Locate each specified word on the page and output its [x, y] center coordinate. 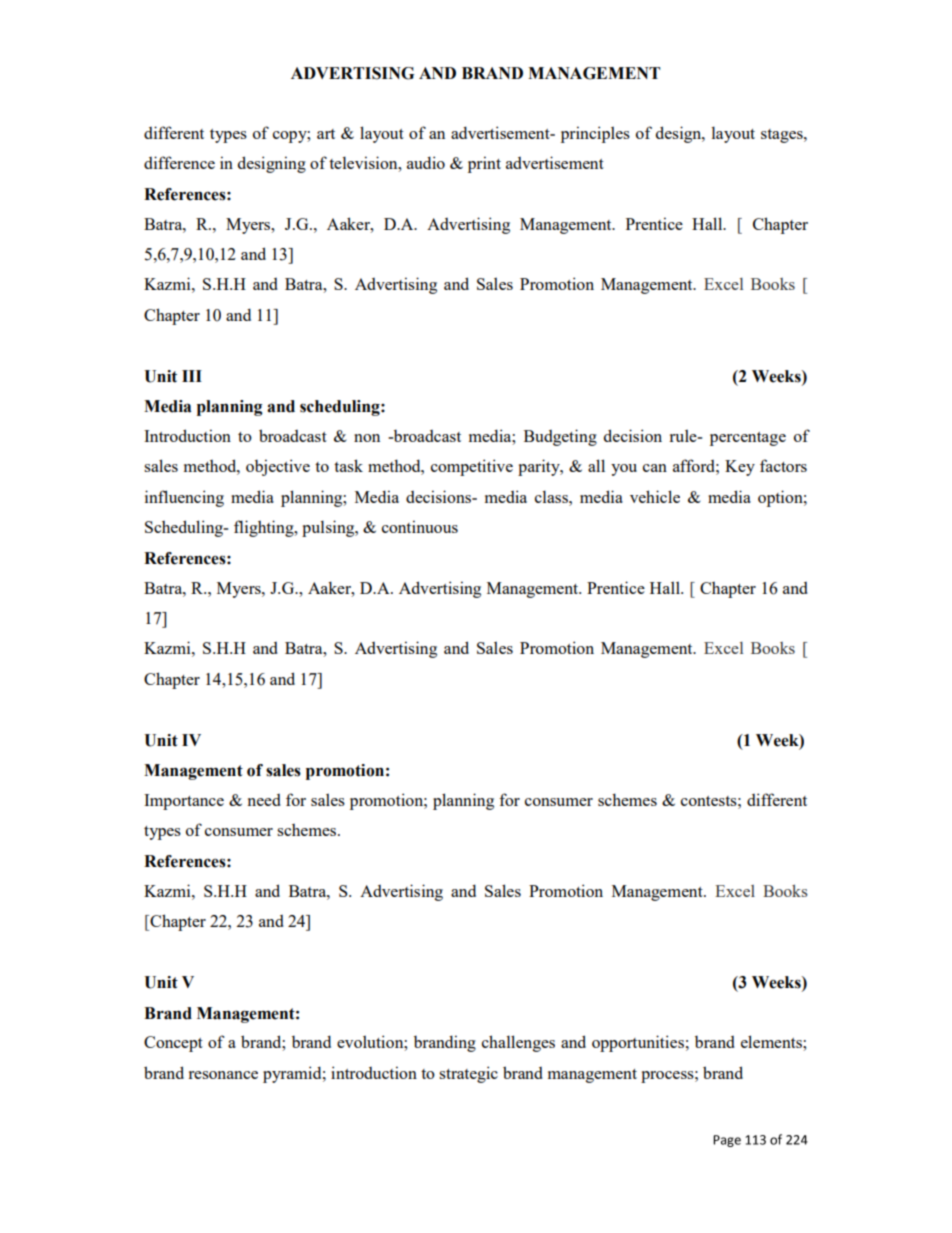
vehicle [655, 496]
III [192, 376]
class [552, 496]
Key [740, 468]
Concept [173, 1044]
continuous [420, 526]
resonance [223, 1075]
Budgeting [560, 437]
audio [426, 162]
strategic [468, 1074]
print [484, 164]
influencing [184, 498]
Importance [184, 802]
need [264, 800]
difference [179, 162]
